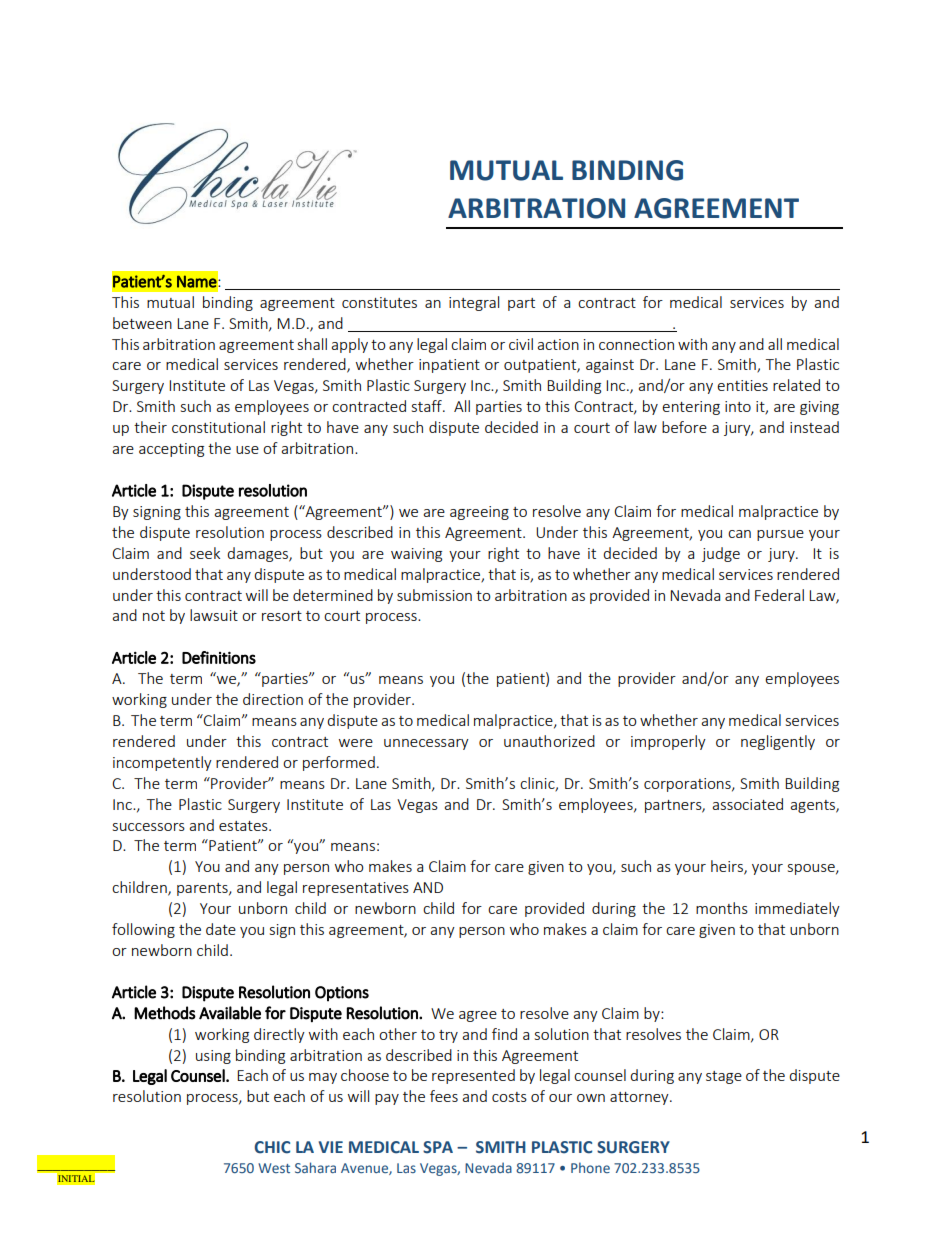 This screenshot has height=1233, width=952. I want to click on SPA, so click(438, 1147).
